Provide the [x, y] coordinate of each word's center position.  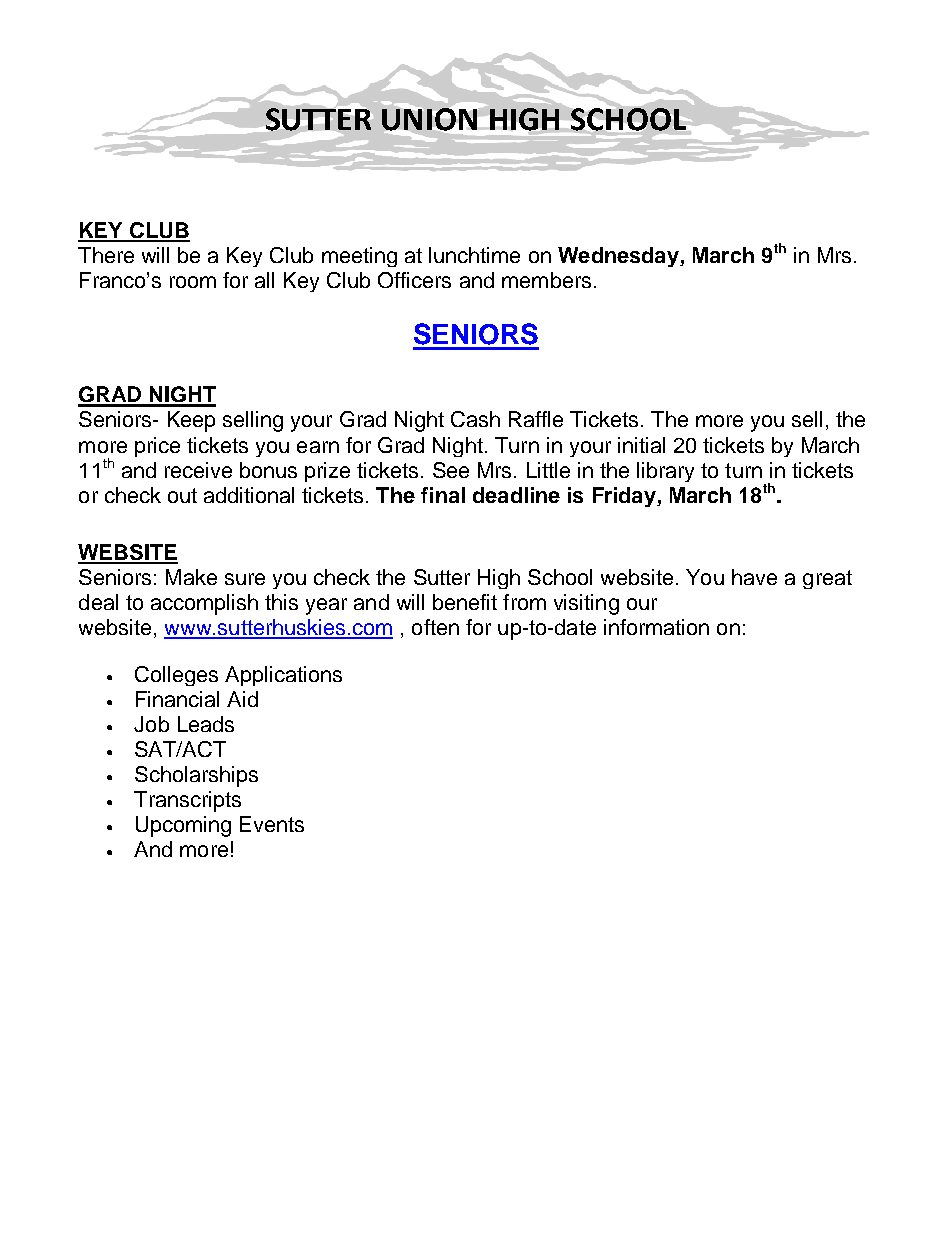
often [435, 627]
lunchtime [474, 255]
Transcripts [187, 801]
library [665, 472]
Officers [414, 280]
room [193, 282]
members [546, 280]
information [656, 627]
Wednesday [619, 257]
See [451, 470]
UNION [429, 119]
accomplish [204, 604]
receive [198, 470]
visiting [586, 604]
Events [272, 824]
